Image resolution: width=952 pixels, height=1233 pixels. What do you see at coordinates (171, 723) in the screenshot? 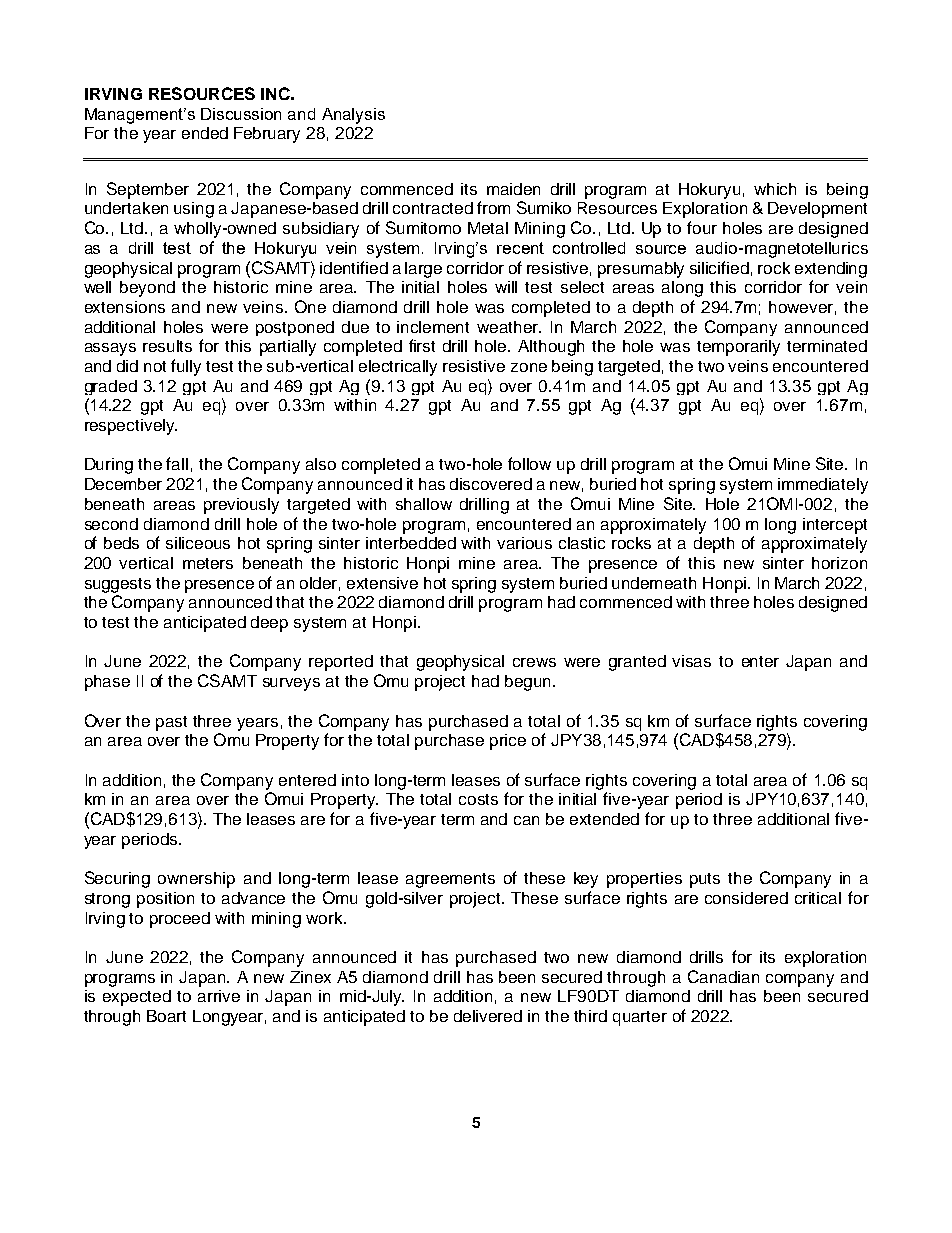
I see `past` at bounding box center [171, 723].
